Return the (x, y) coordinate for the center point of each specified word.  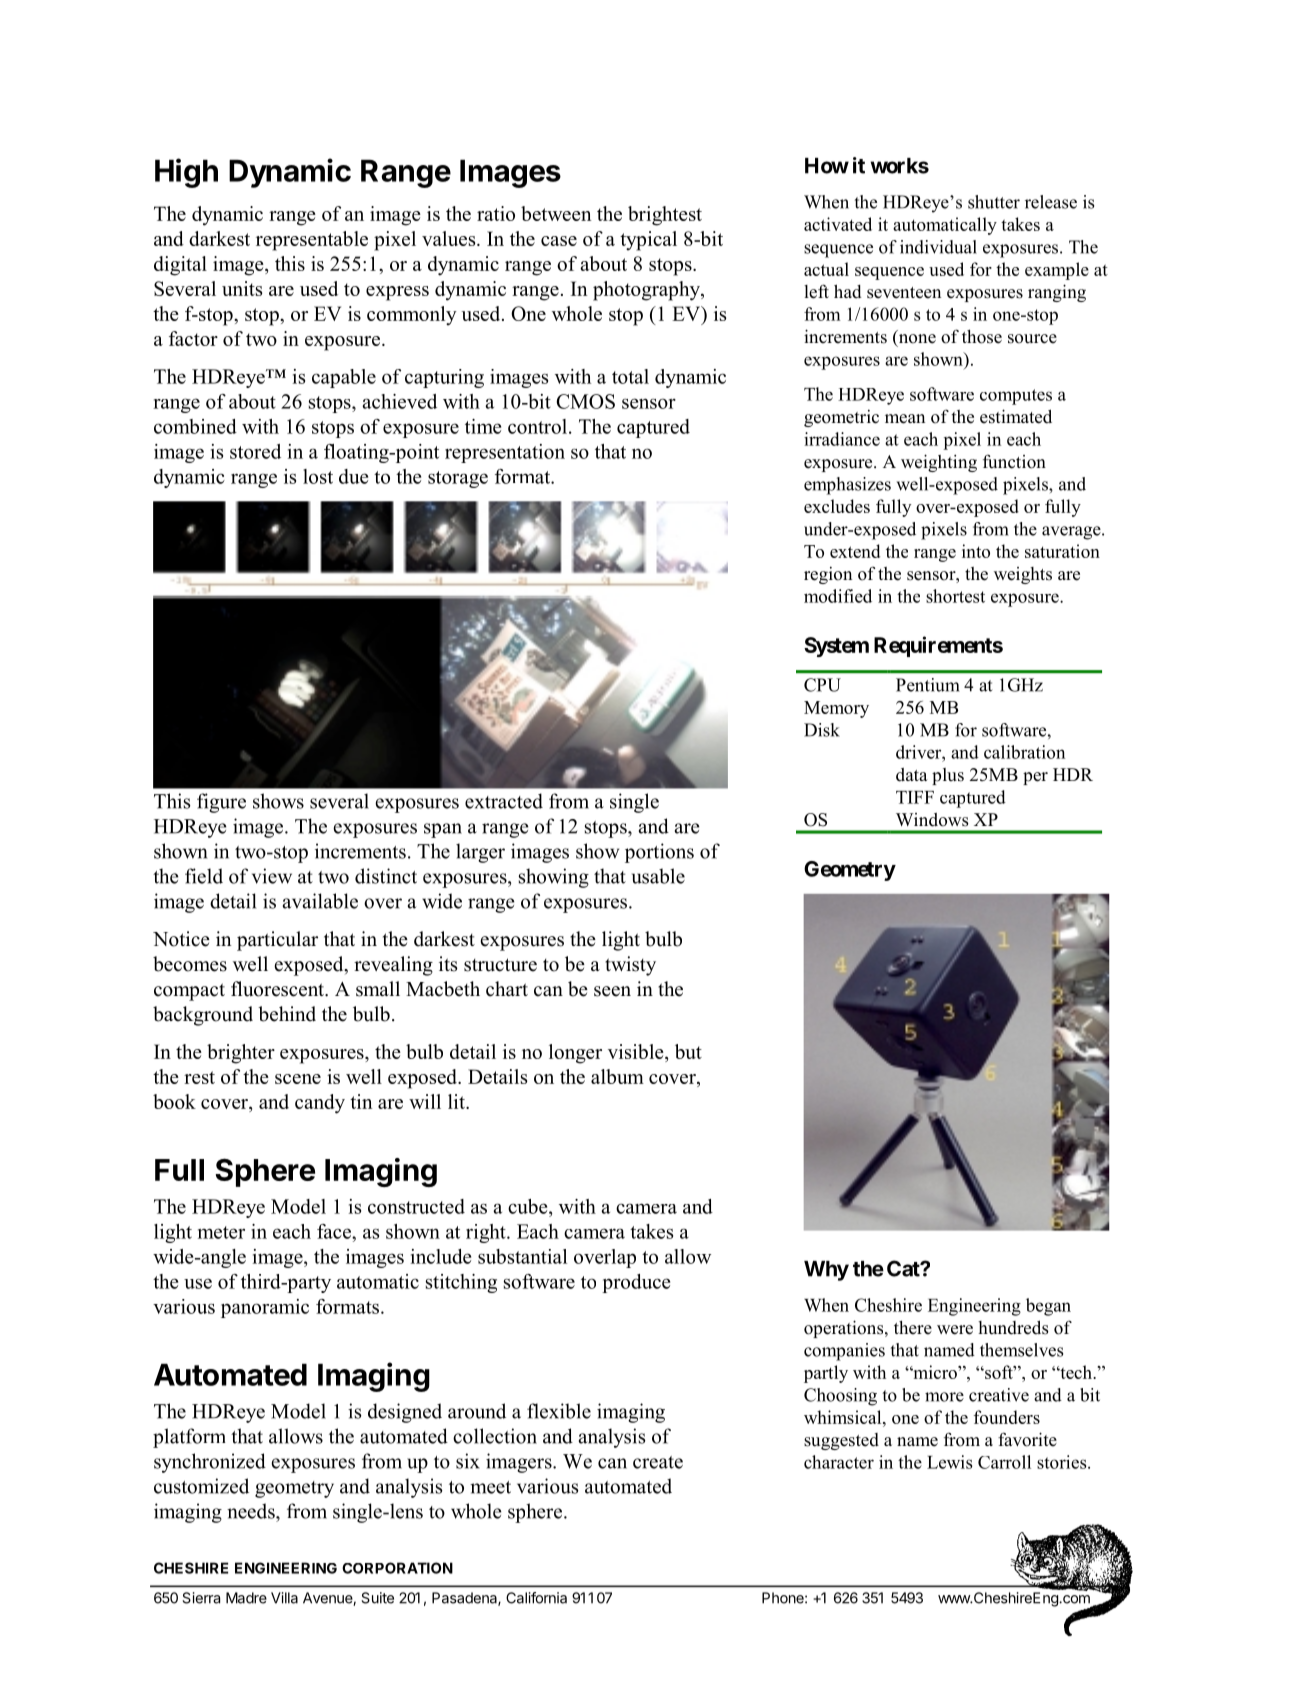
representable (312, 241)
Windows (932, 820)
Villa (284, 1598)
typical (648, 241)
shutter (994, 202)
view (272, 876)
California (536, 1598)
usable (658, 876)
